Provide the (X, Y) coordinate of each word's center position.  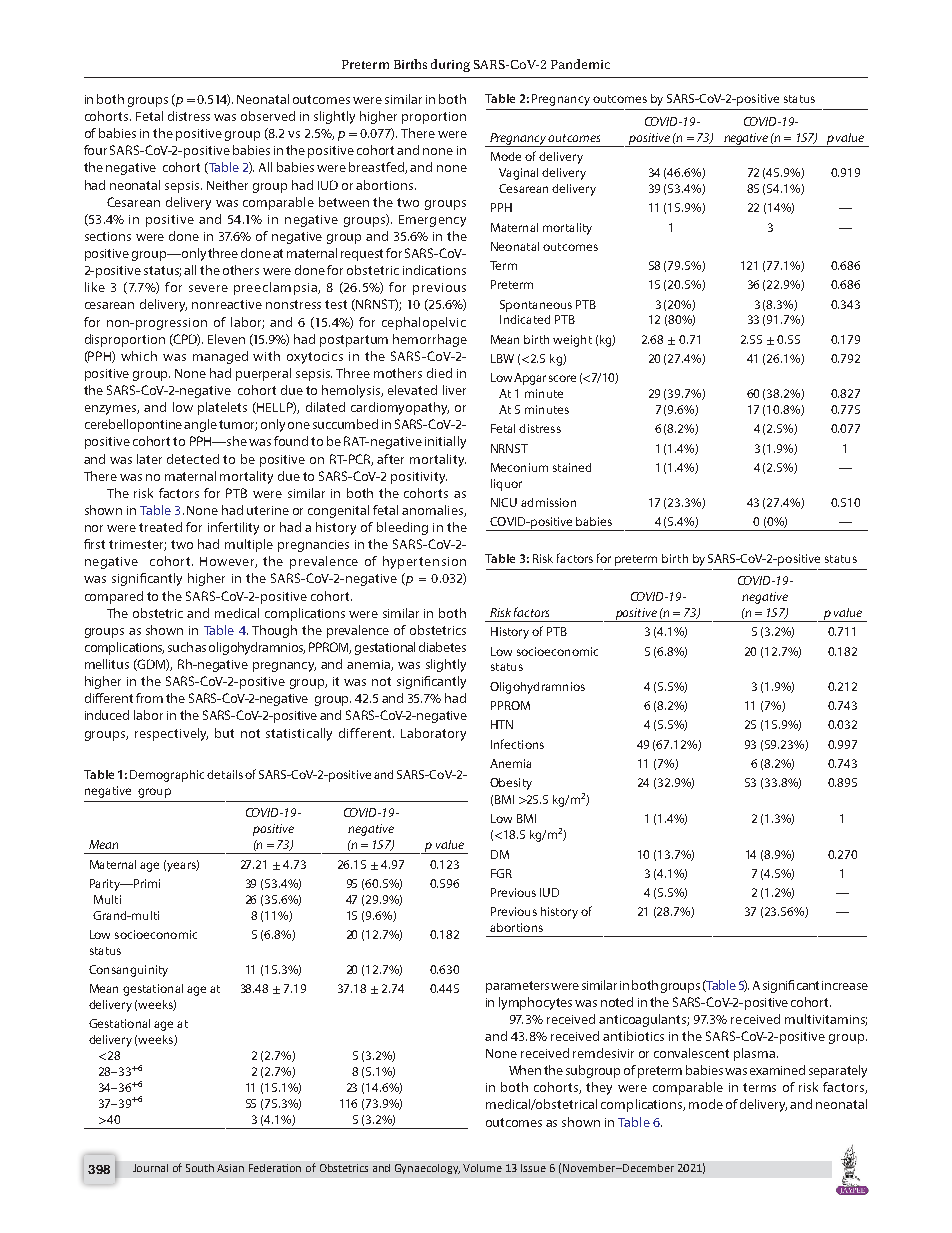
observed (268, 116)
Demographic (167, 776)
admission (548, 502)
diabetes (442, 647)
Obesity (511, 784)
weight (572, 341)
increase (845, 985)
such (180, 647)
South (200, 1168)
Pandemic (580, 64)
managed (220, 357)
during (450, 65)
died (439, 373)
